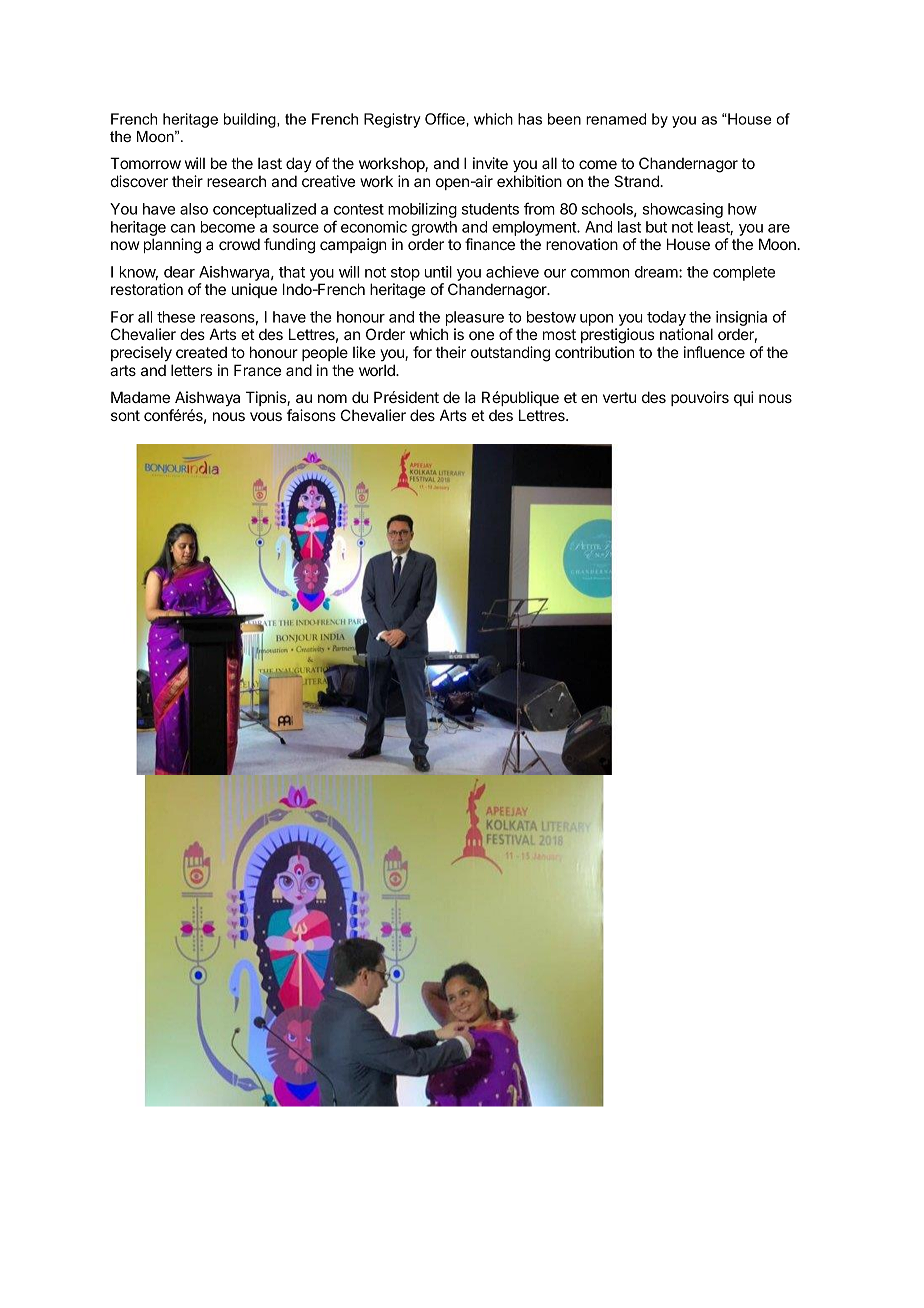  What do you see at coordinates (744, 398) in the screenshot?
I see `qui` at bounding box center [744, 398].
